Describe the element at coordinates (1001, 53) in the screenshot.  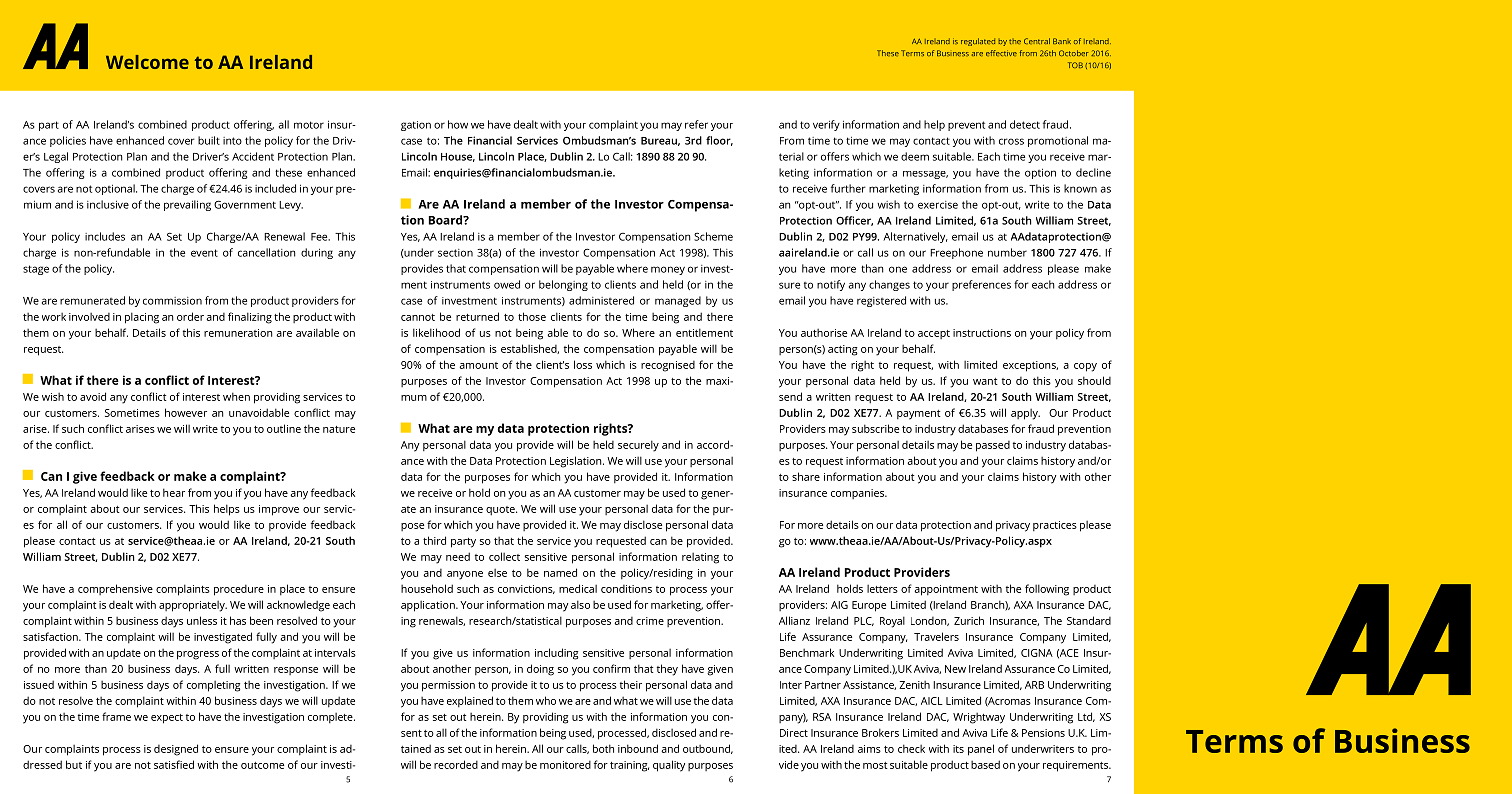
I see `effective` at that location.
